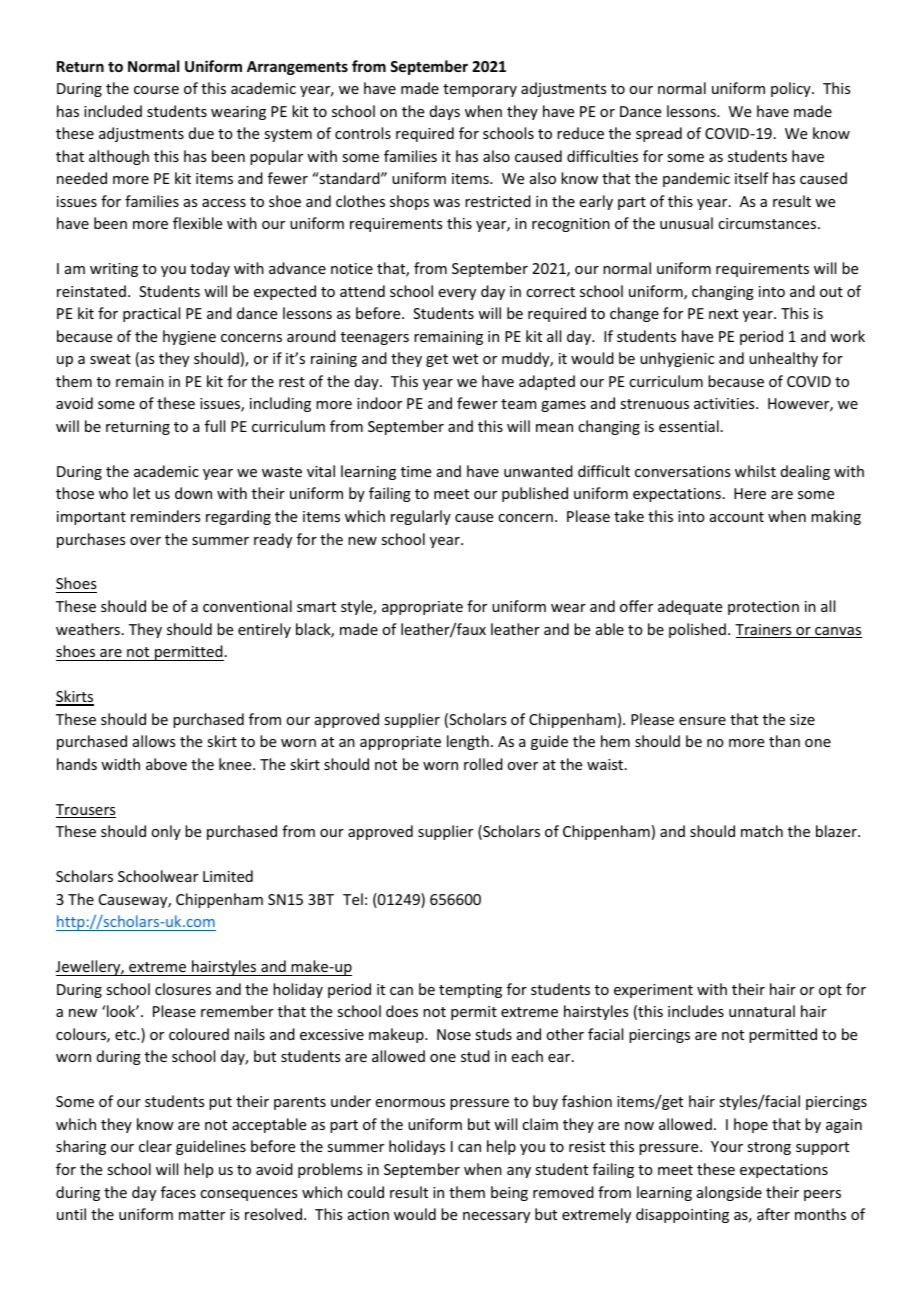 The height and width of the screenshot is (1308, 924). What do you see at coordinates (156, 90) in the screenshot?
I see `course` at bounding box center [156, 90].
